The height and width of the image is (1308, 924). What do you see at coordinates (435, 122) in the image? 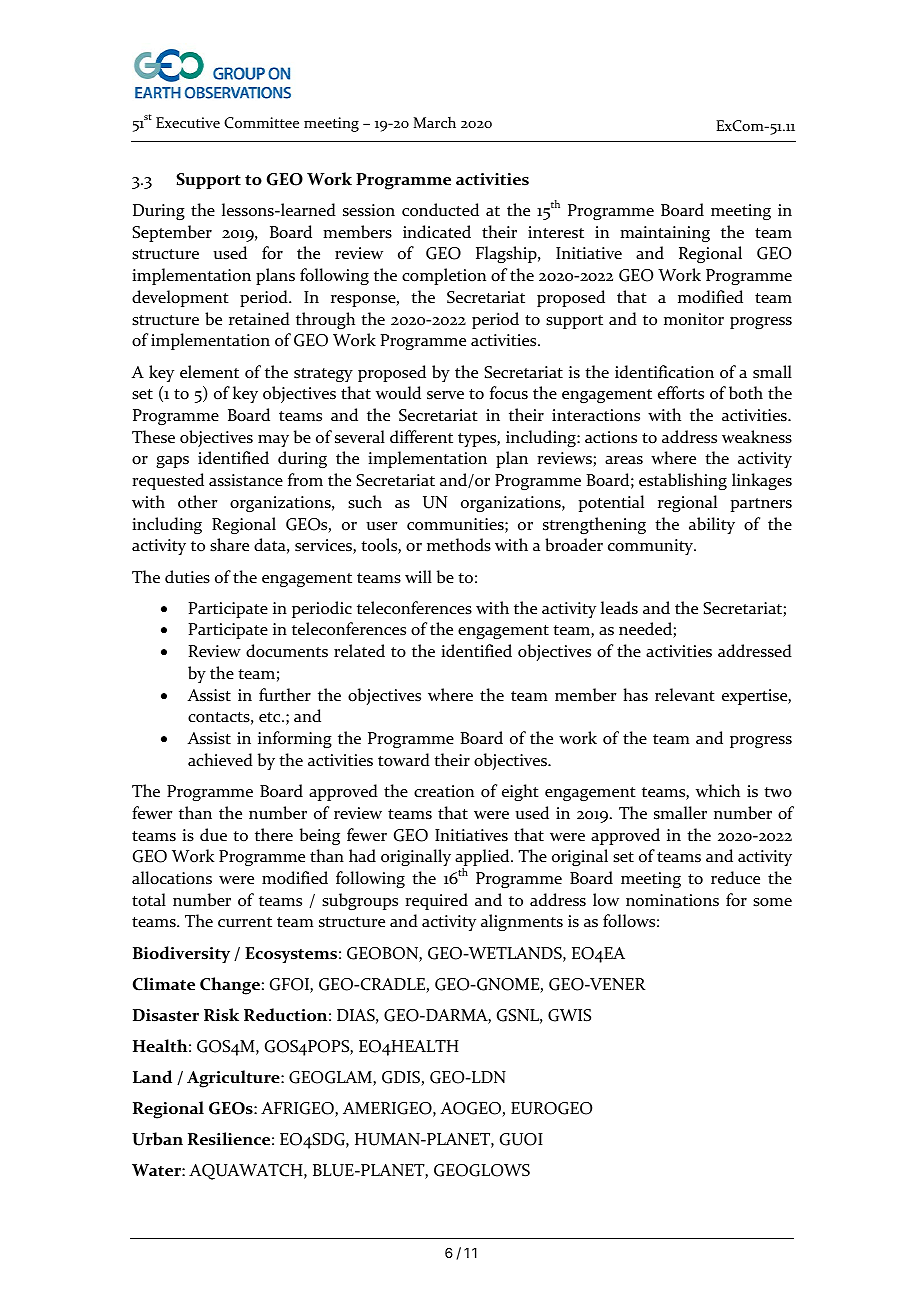
I see `March` at bounding box center [435, 122].
